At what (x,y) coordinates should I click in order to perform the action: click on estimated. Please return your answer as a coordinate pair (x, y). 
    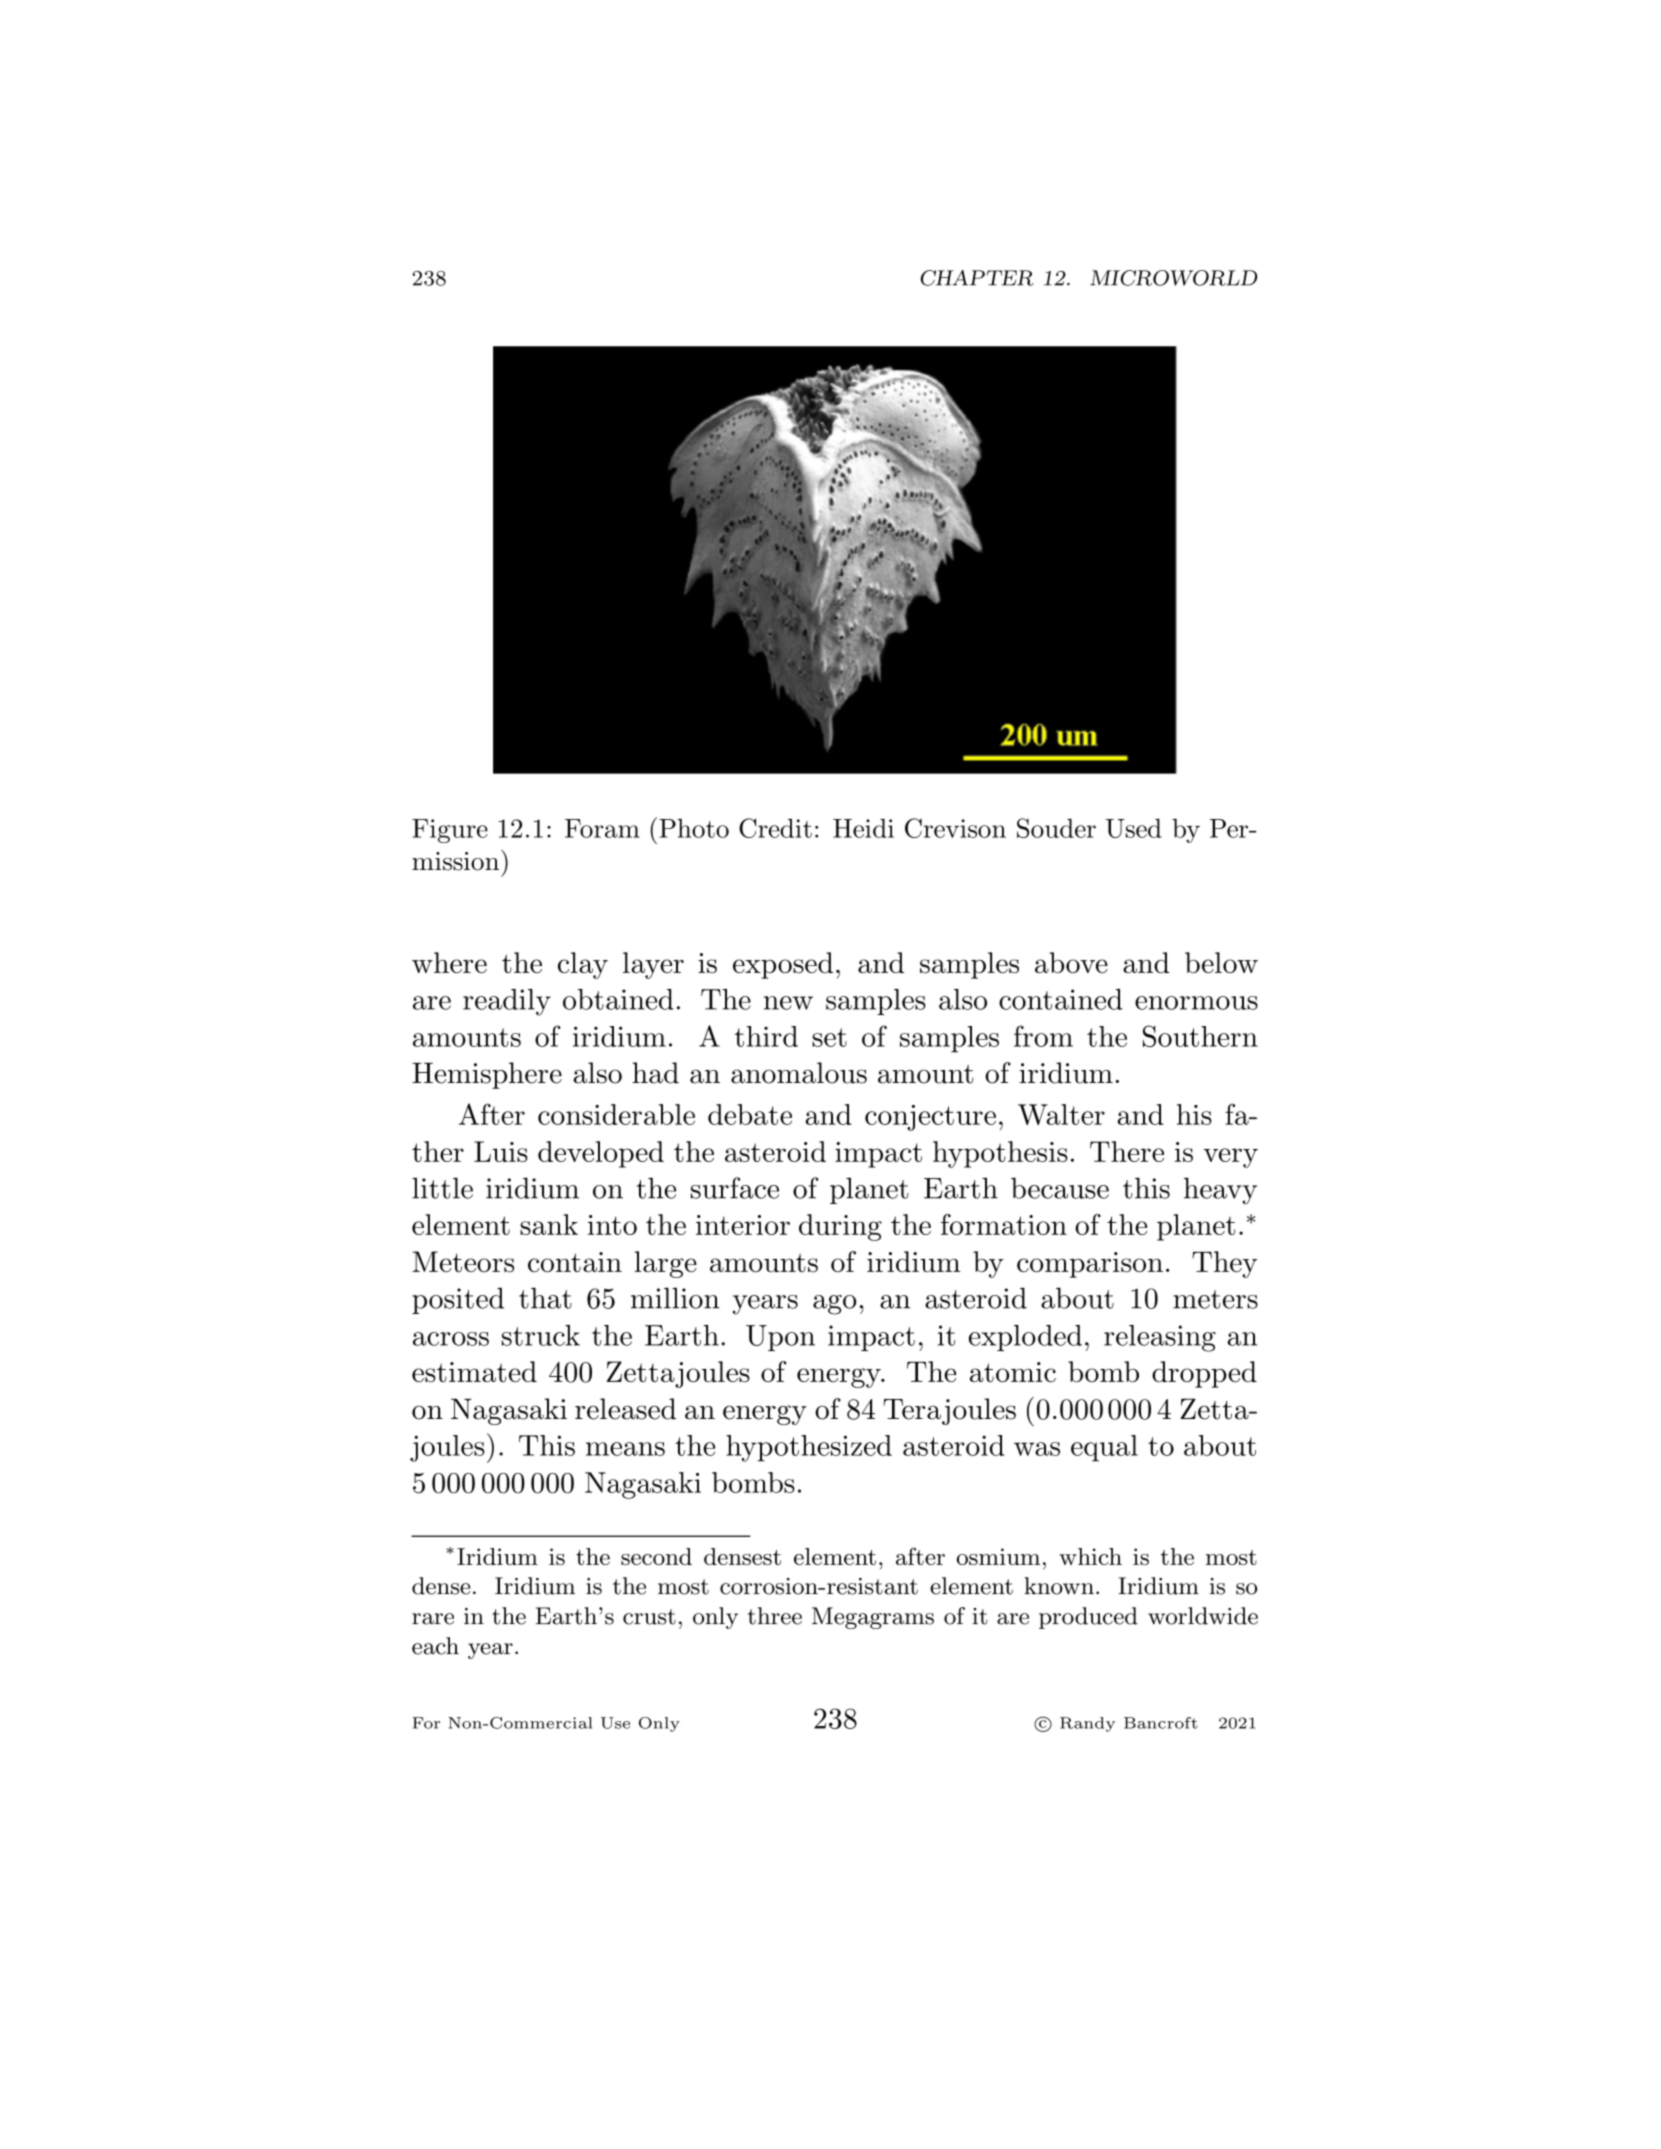
    Looking at the image, I should click on (474, 1371).
